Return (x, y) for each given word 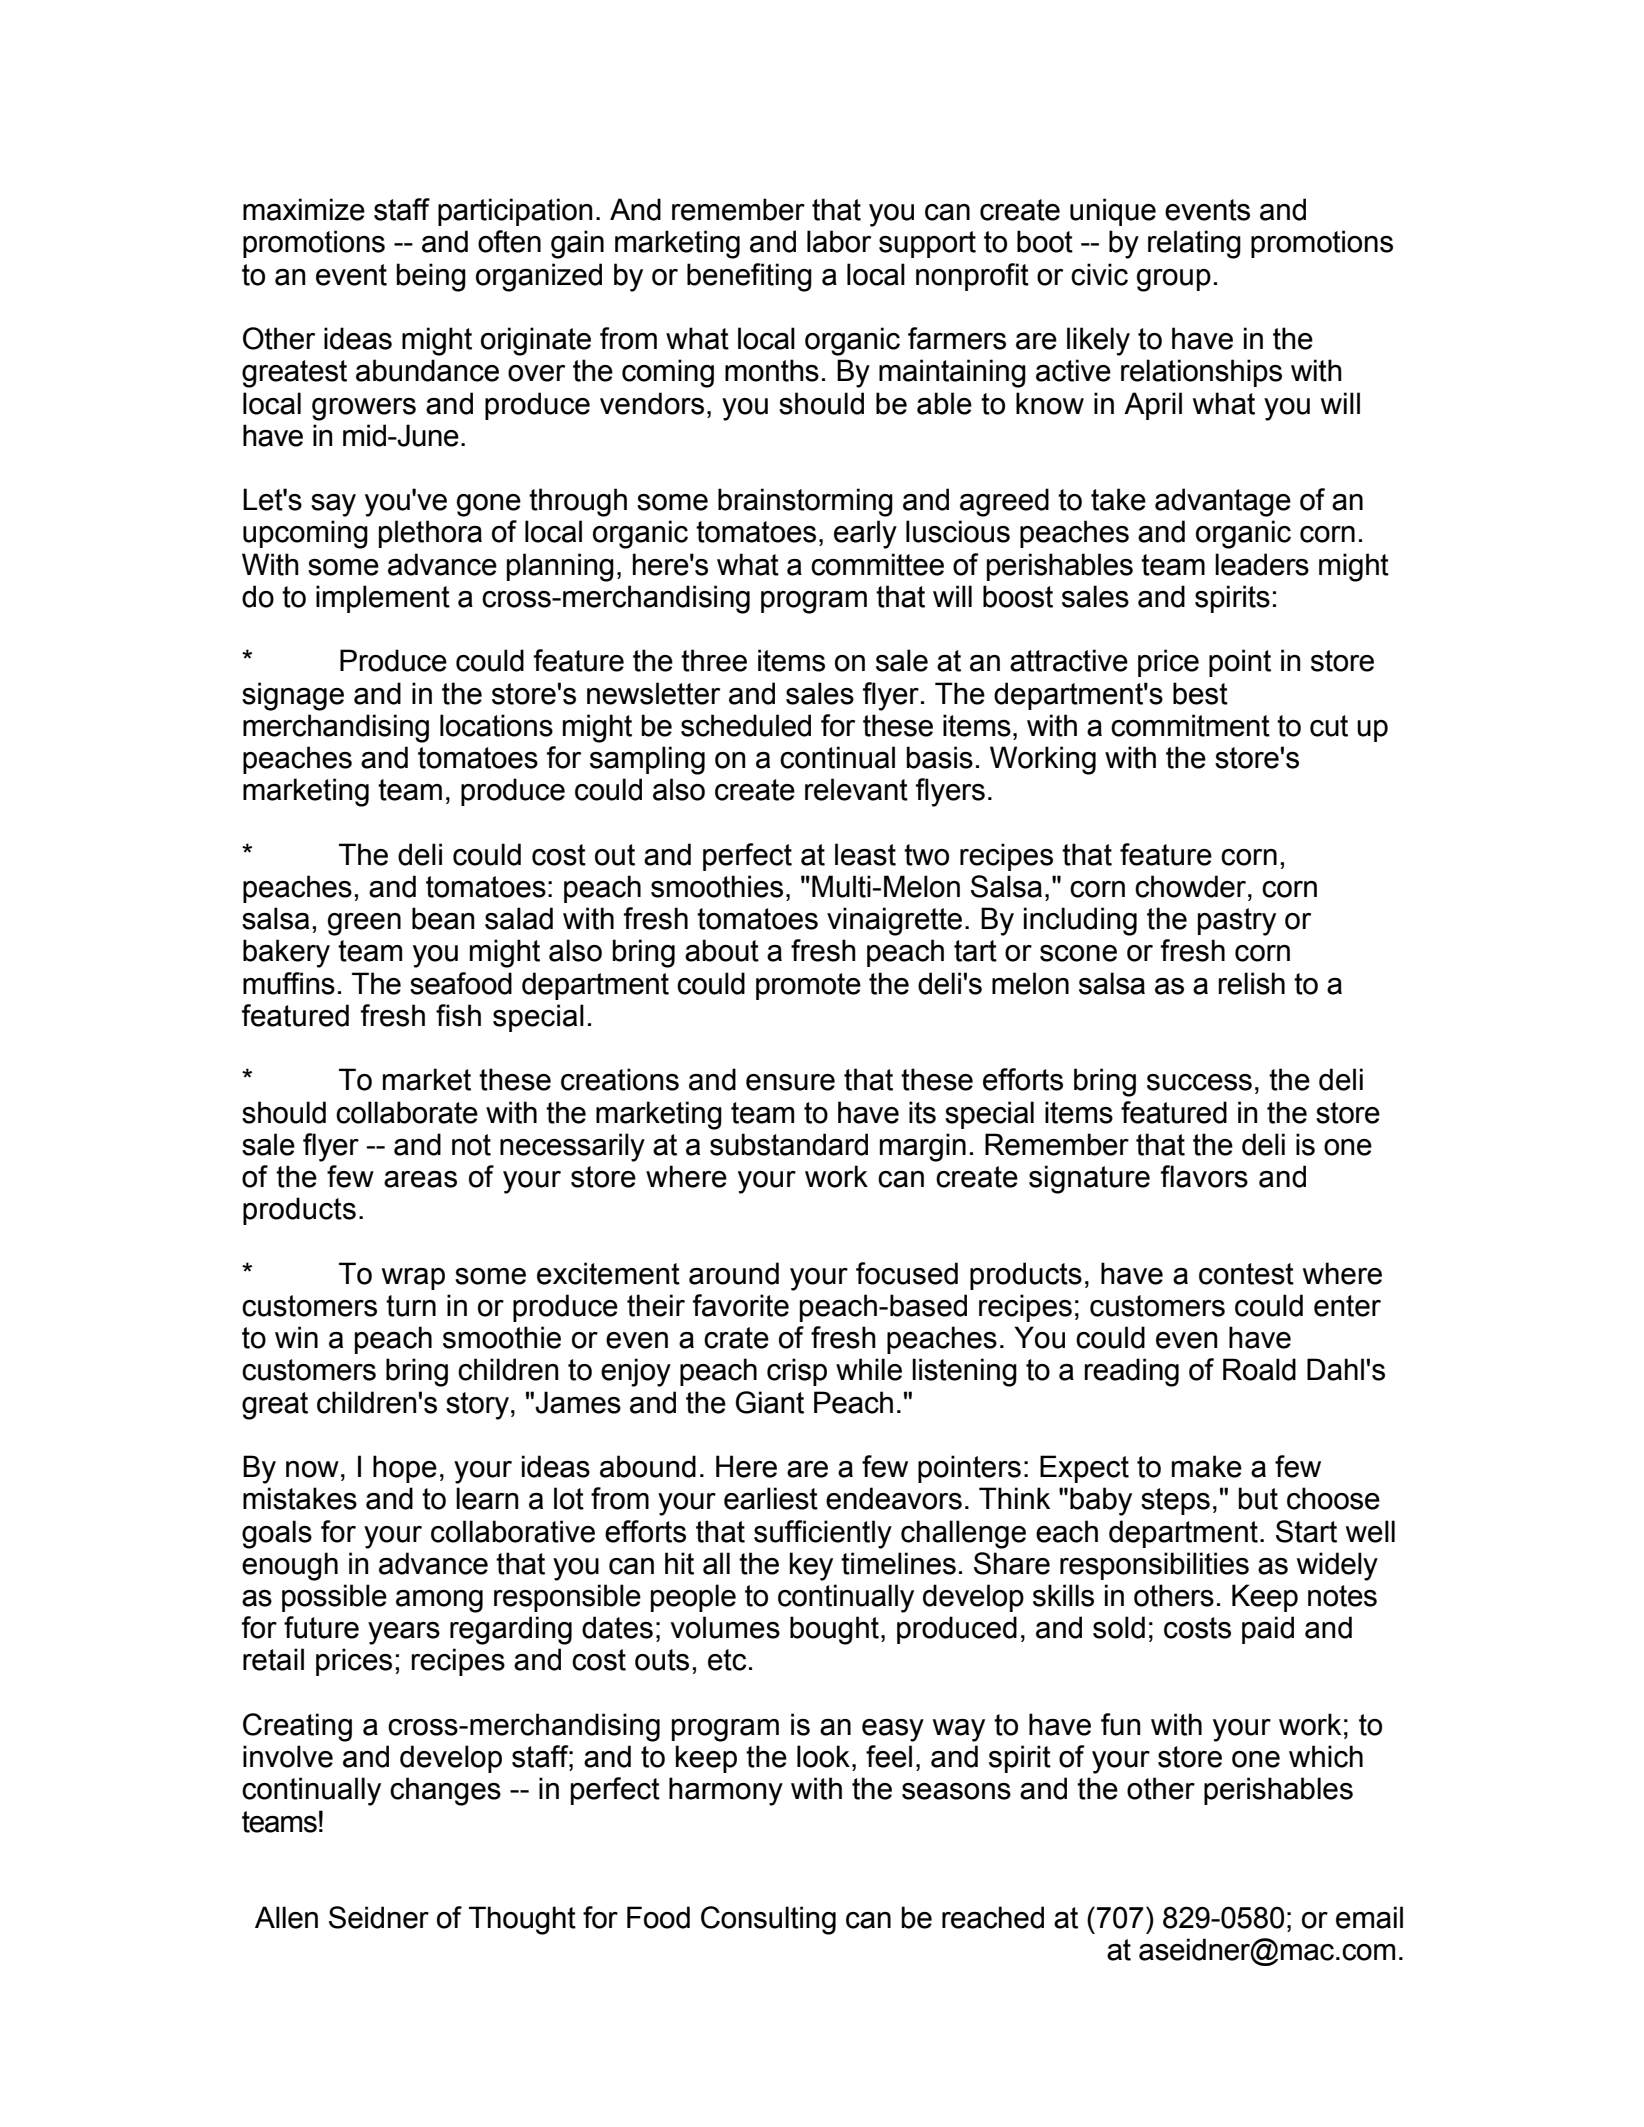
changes (445, 1791)
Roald (1259, 1369)
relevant (856, 789)
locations (496, 725)
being (431, 277)
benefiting (749, 277)
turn (411, 1306)
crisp (797, 1372)
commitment (1190, 725)
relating (1194, 244)
